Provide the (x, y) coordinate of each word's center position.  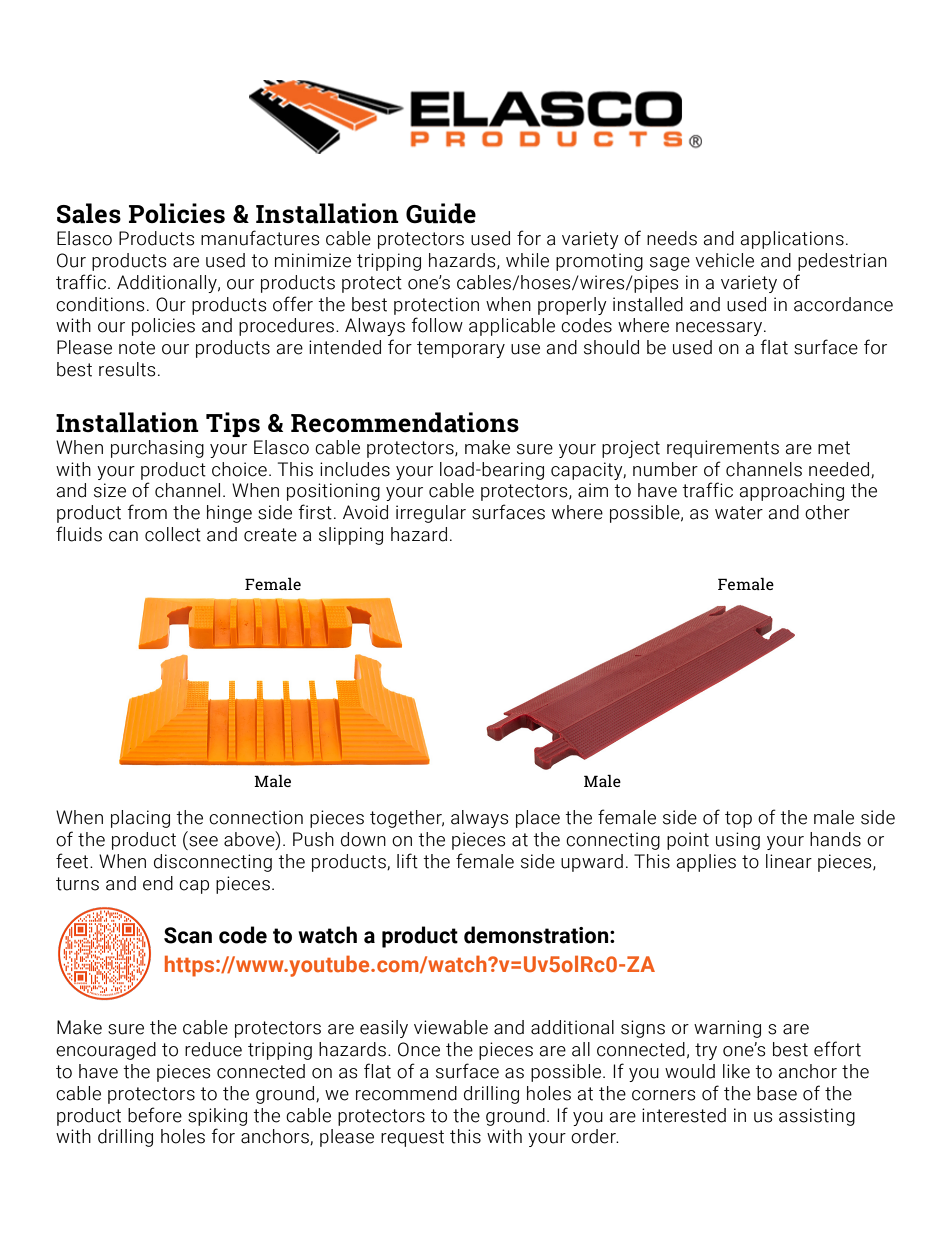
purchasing (157, 449)
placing (140, 819)
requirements (723, 449)
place (538, 819)
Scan (188, 935)
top (738, 819)
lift (407, 861)
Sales (89, 213)
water (739, 513)
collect (173, 534)
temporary (461, 349)
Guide (441, 213)
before (155, 1115)
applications (792, 240)
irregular (431, 514)
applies (706, 863)
